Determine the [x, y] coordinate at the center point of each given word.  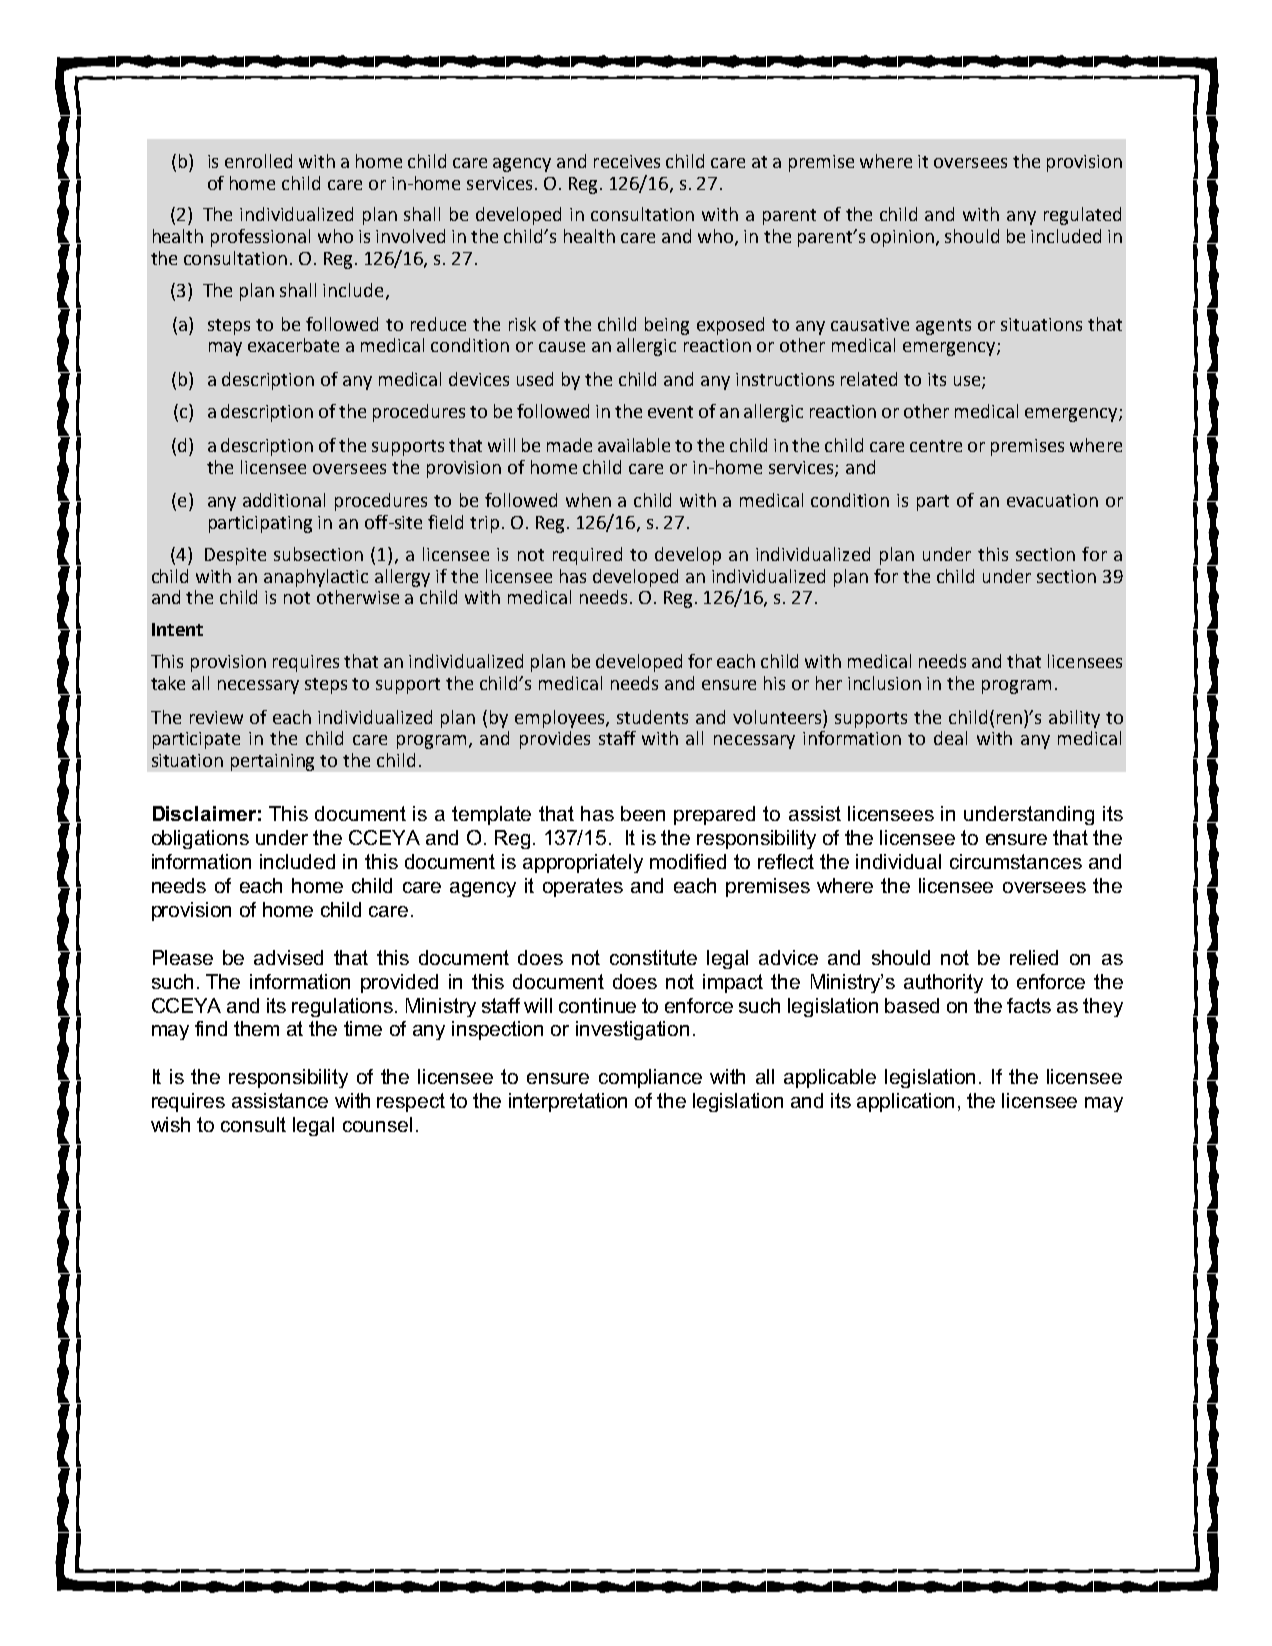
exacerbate [293, 345]
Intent [177, 629]
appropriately [583, 863]
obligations [200, 839]
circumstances [1016, 861]
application [905, 1102]
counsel [377, 1124]
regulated [1082, 216]
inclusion [884, 683]
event [670, 412]
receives [627, 161]
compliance [650, 1078]
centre [936, 446]
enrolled [258, 161]
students [652, 717]
